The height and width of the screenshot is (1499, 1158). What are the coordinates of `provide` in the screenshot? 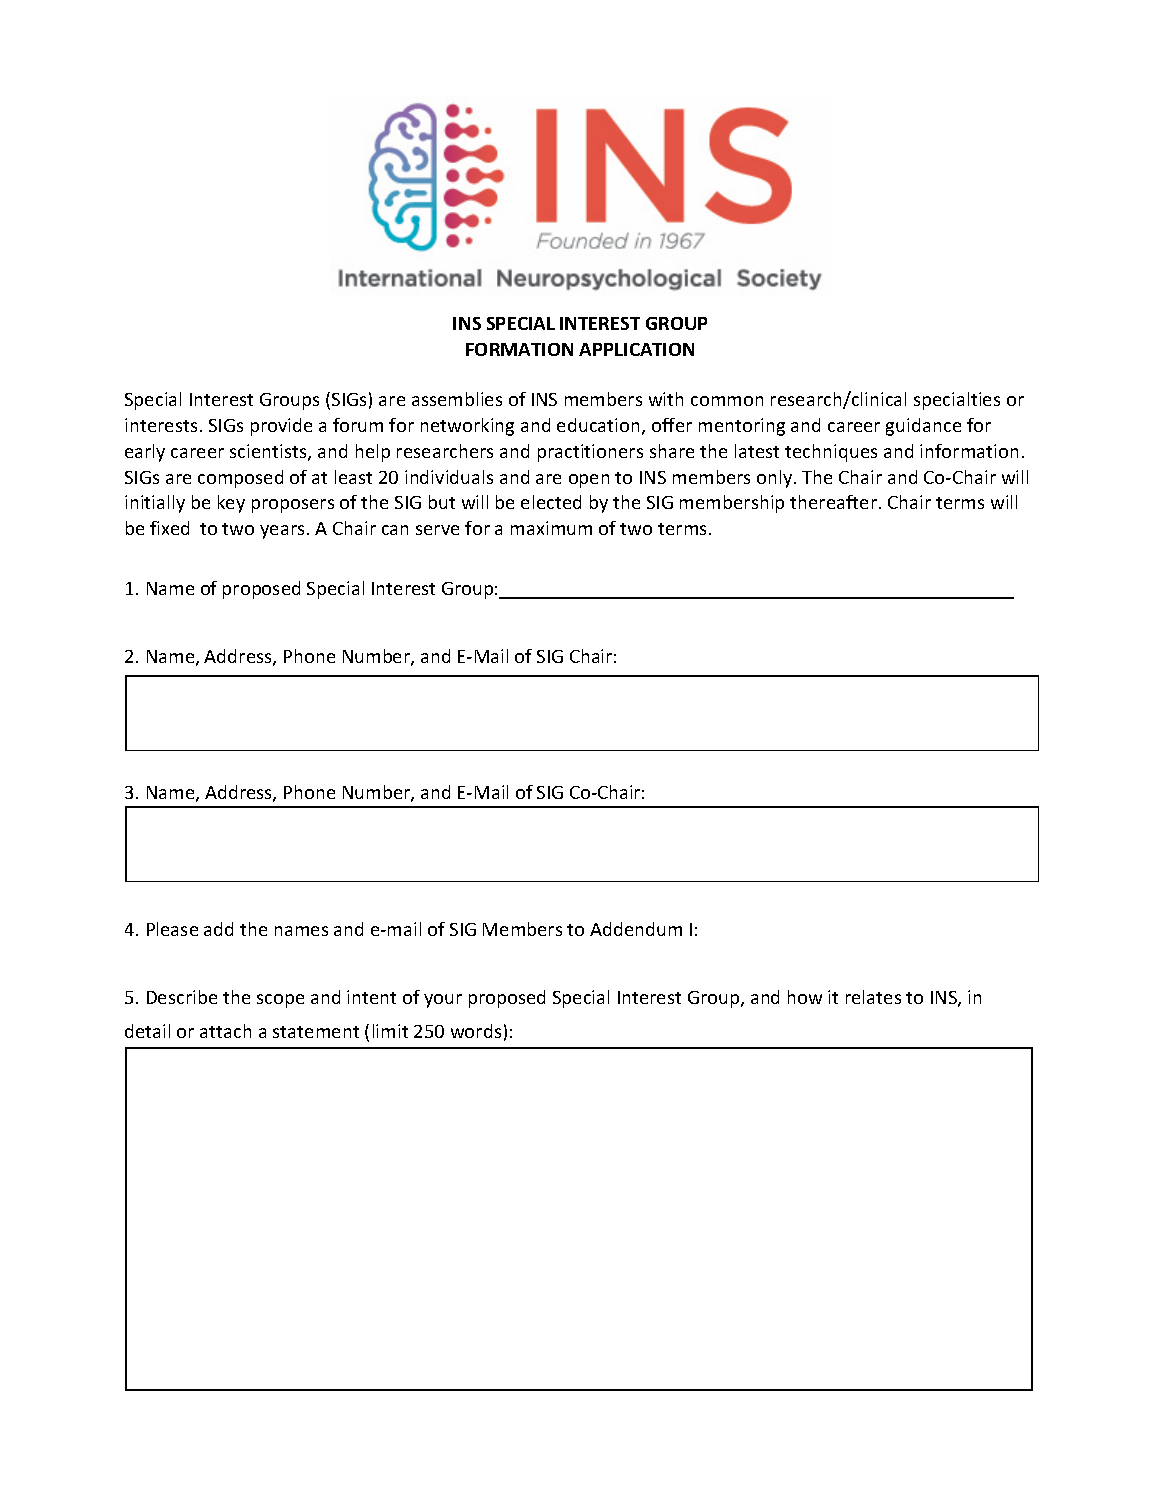 It's located at (281, 427).
